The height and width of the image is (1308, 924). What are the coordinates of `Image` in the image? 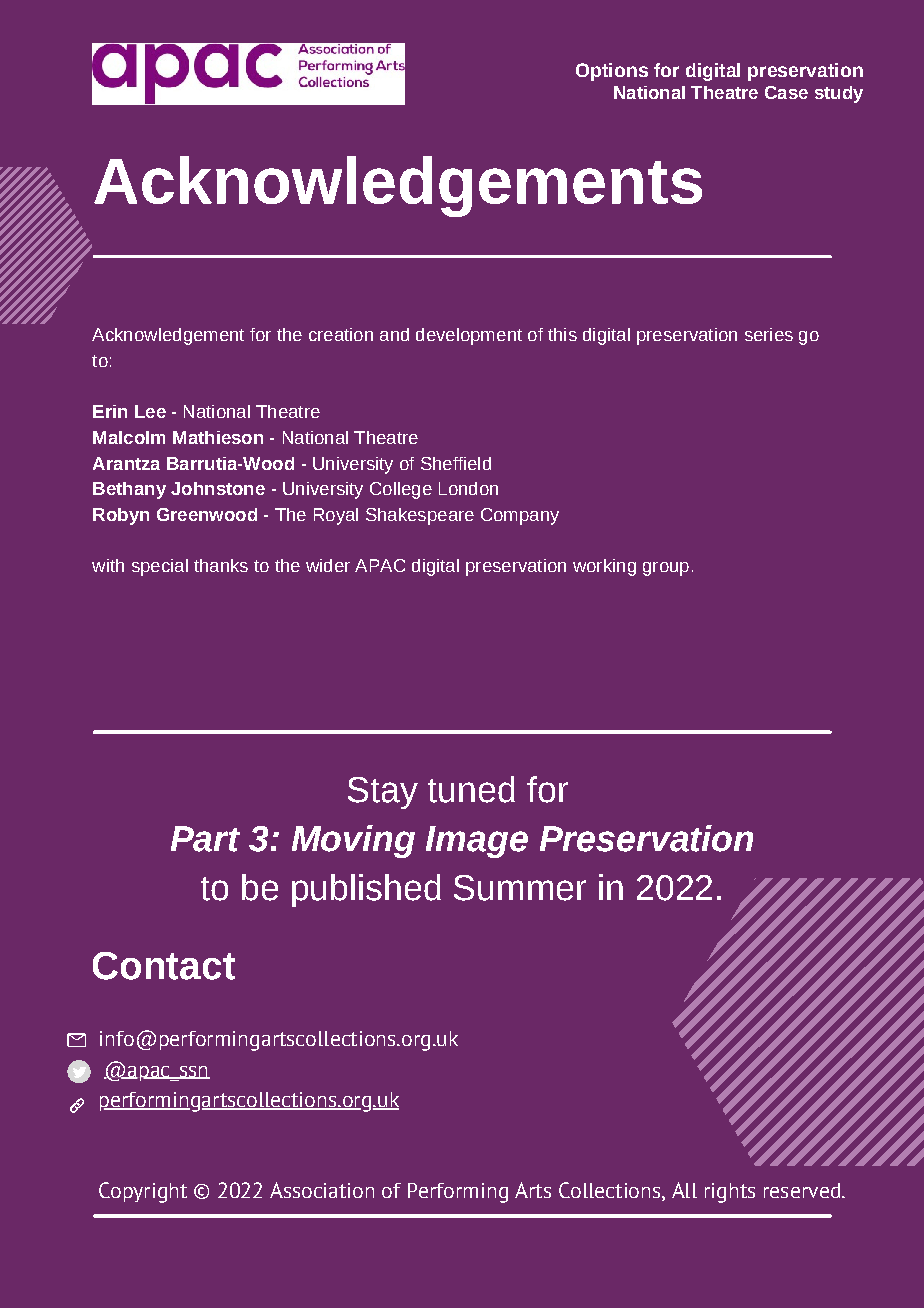 It's located at (477, 842).
